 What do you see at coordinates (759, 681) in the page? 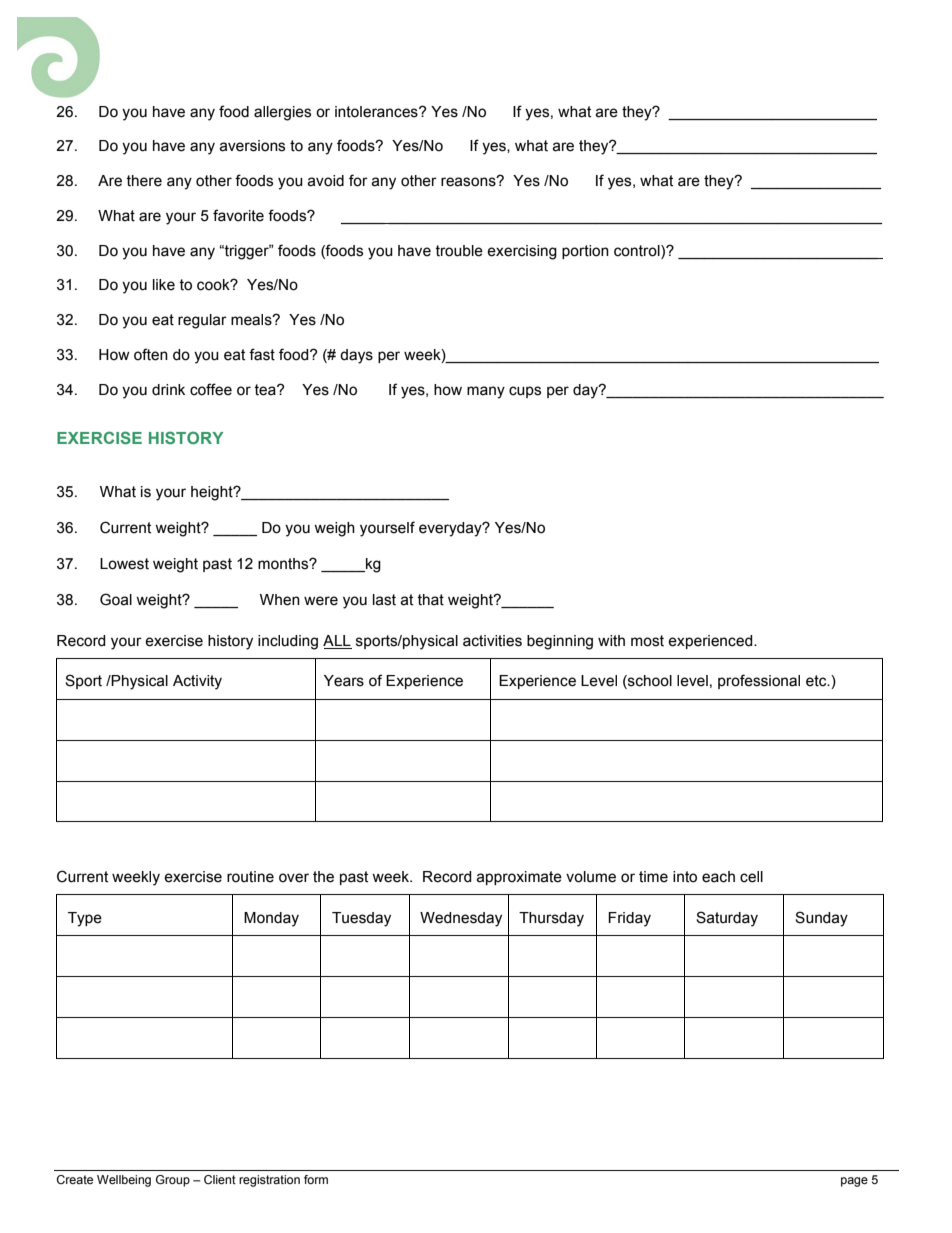
I see `professional` at bounding box center [759, 681].
